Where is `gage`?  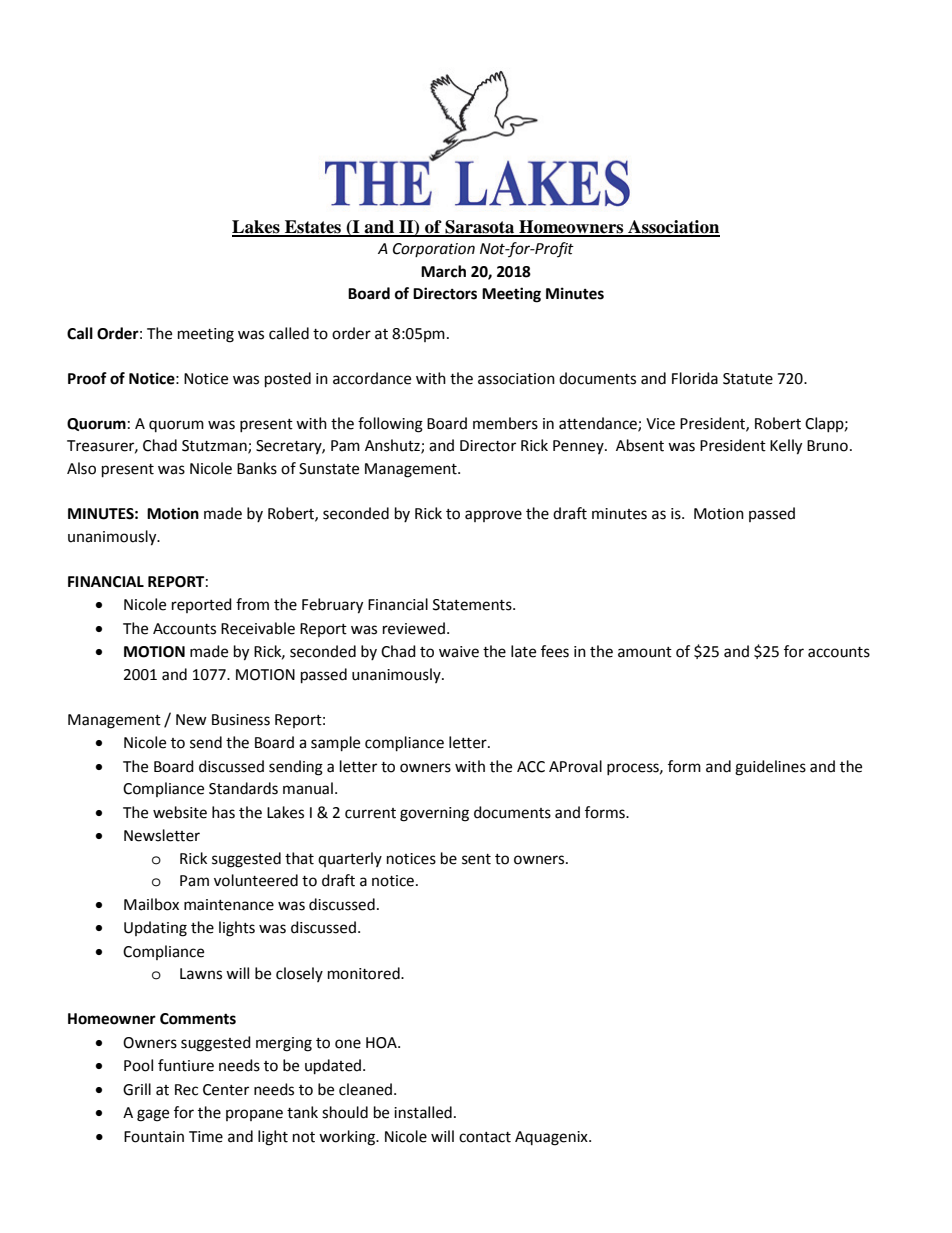
gage is located at coordinates (153, 1115).
